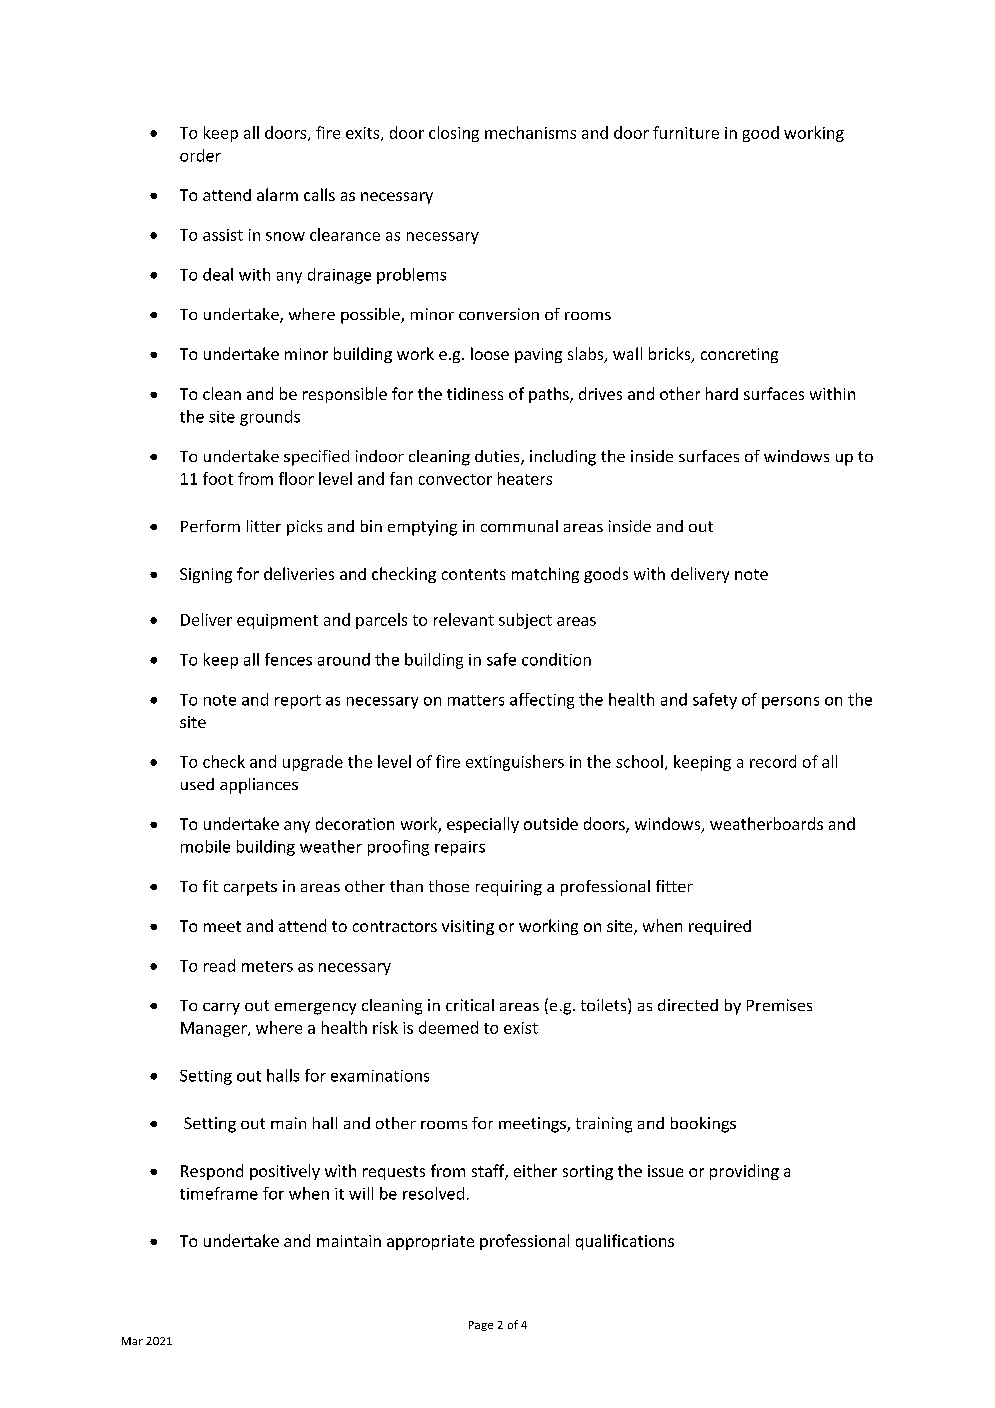 This image has height=1408, width=995. Describe the element at coordinates (200, 155) in the image. I see `order` at that location.
